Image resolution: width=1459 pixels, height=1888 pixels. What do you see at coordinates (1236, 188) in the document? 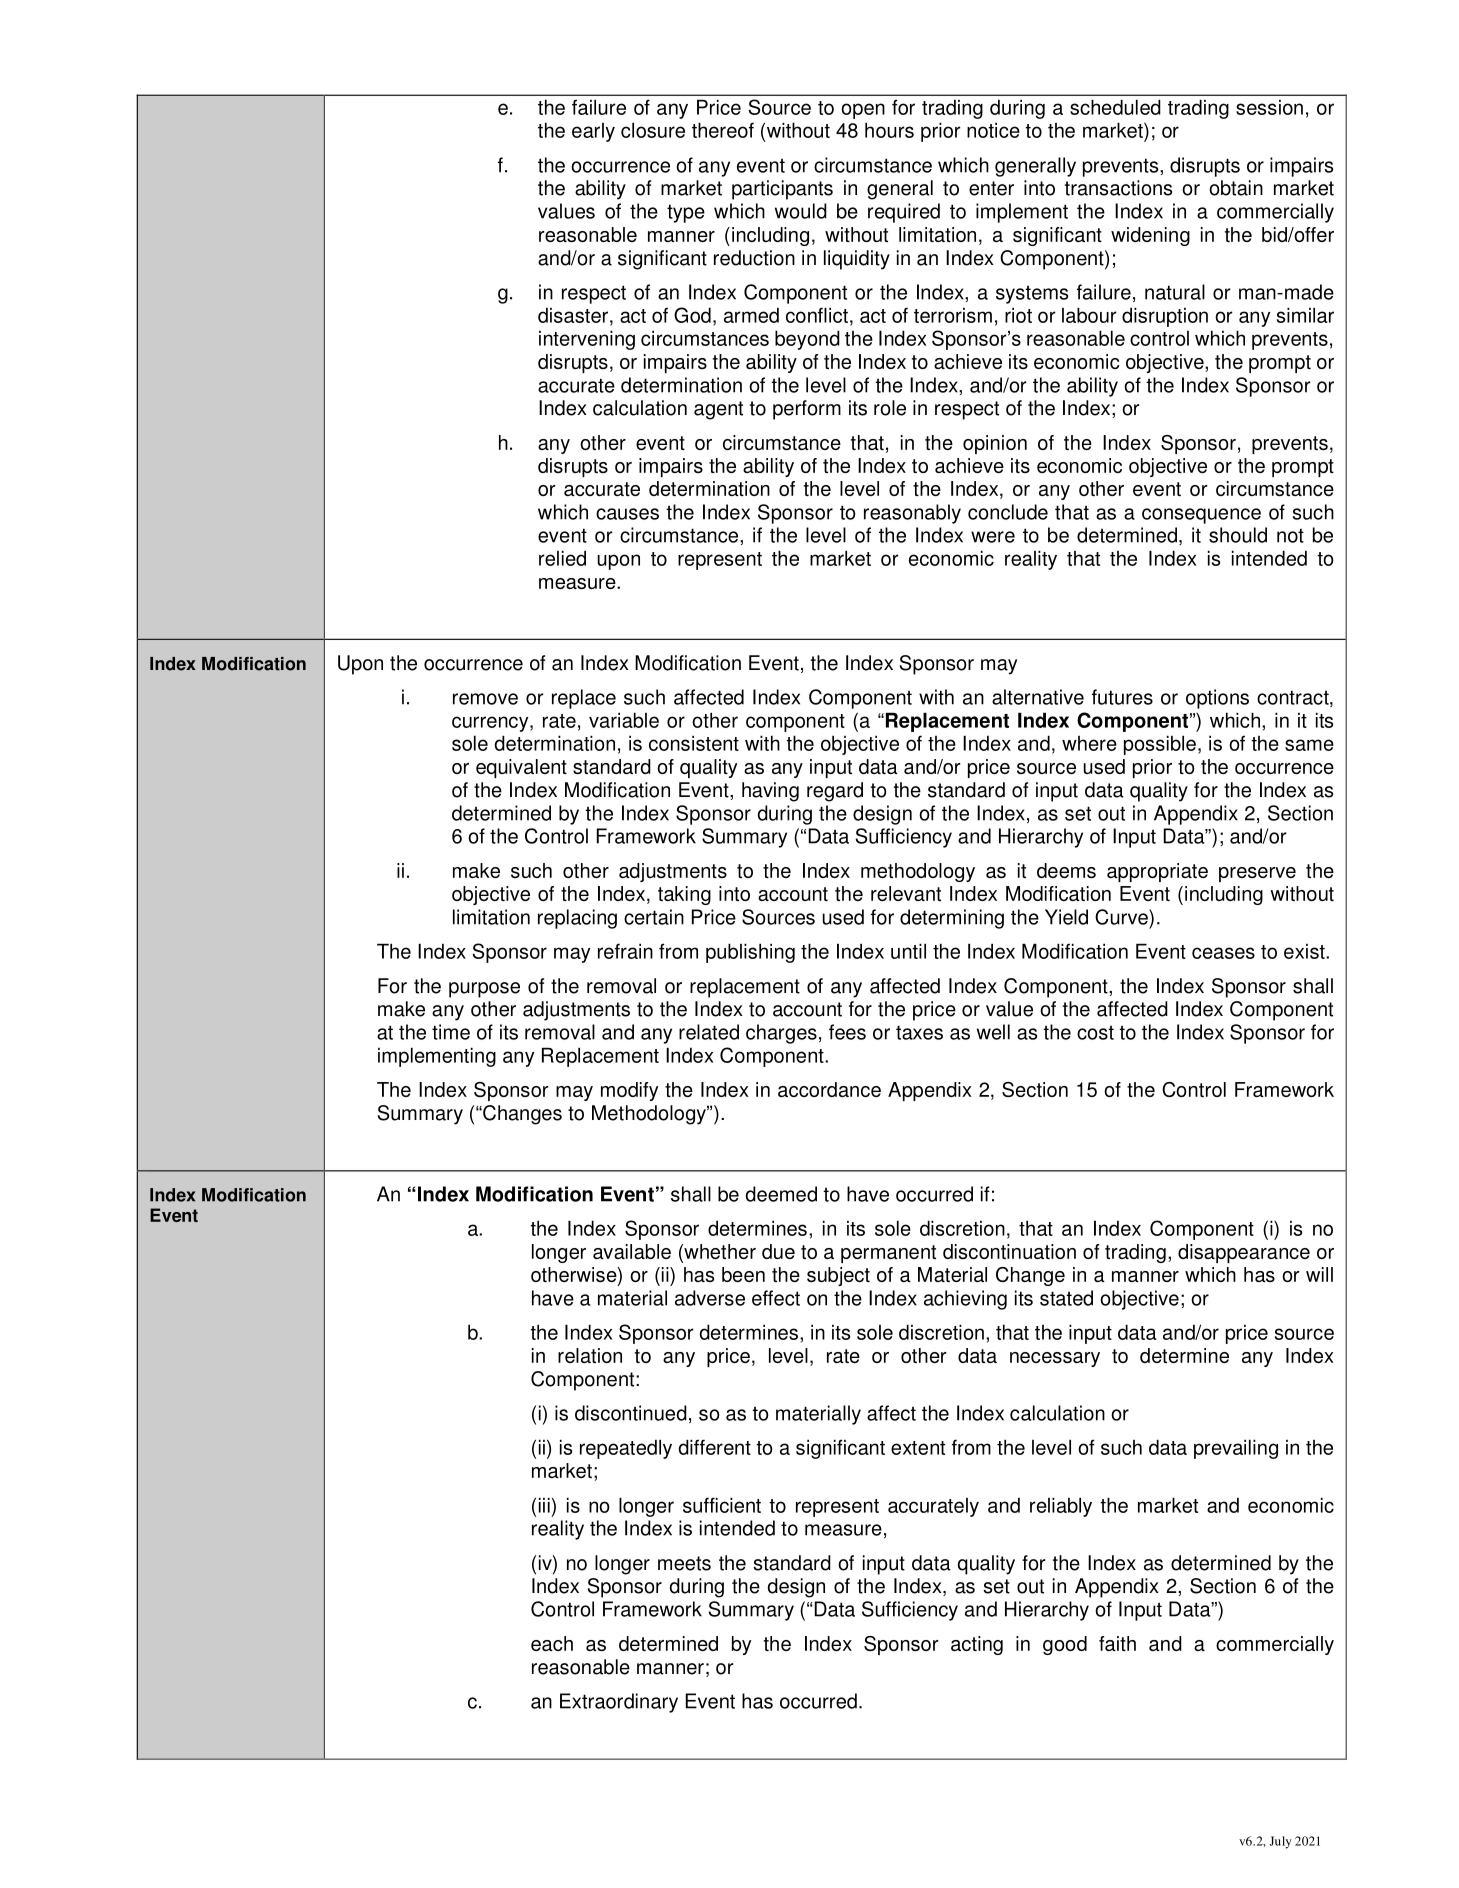
I see `obtain` at bounding box center [1236, 188].
